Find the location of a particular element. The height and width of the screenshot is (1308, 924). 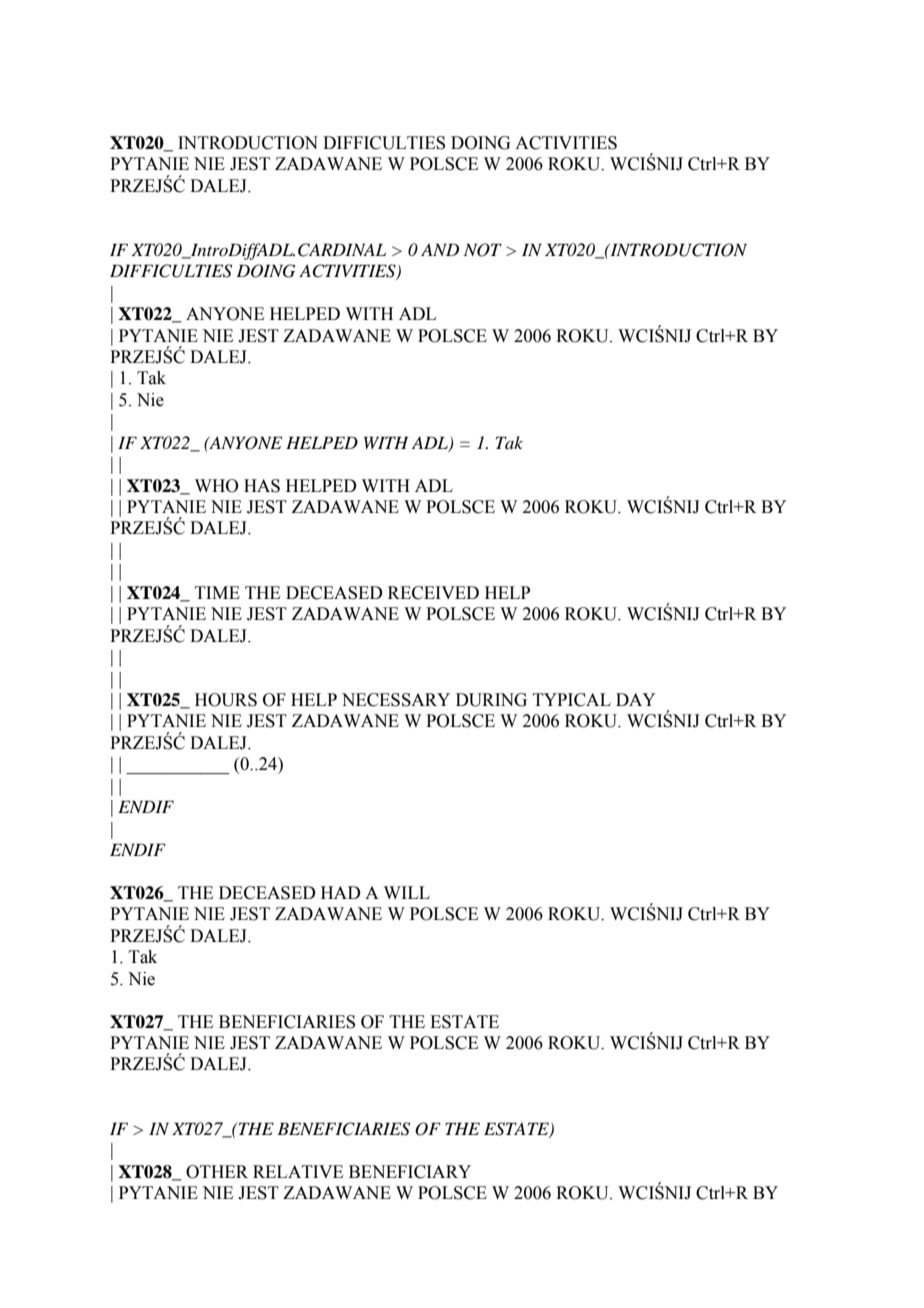

WILL is located at coordinates (407, 892).
